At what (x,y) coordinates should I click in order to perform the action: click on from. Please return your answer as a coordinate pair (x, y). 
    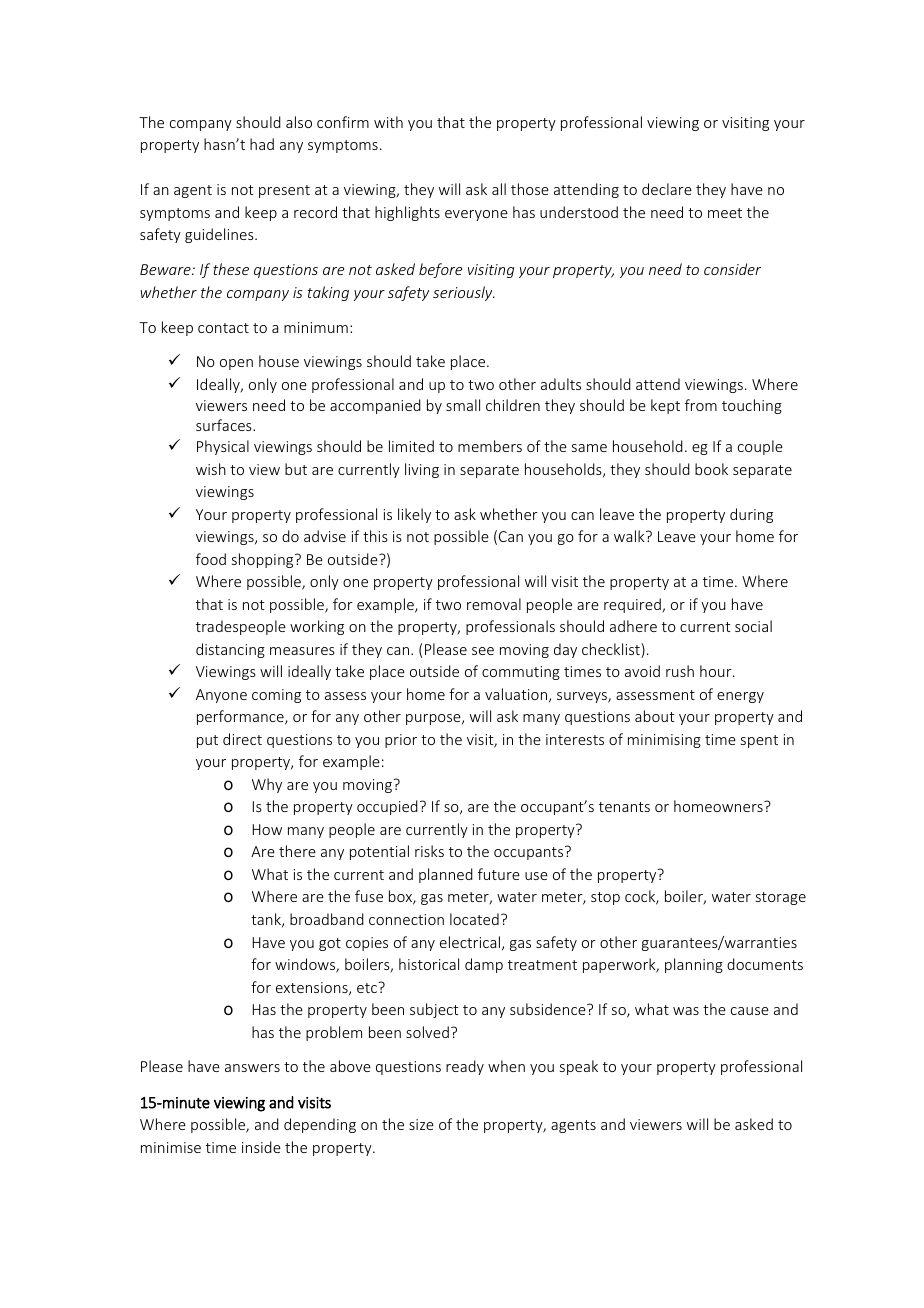
    Looking at the image, I should click on (701, 405).
